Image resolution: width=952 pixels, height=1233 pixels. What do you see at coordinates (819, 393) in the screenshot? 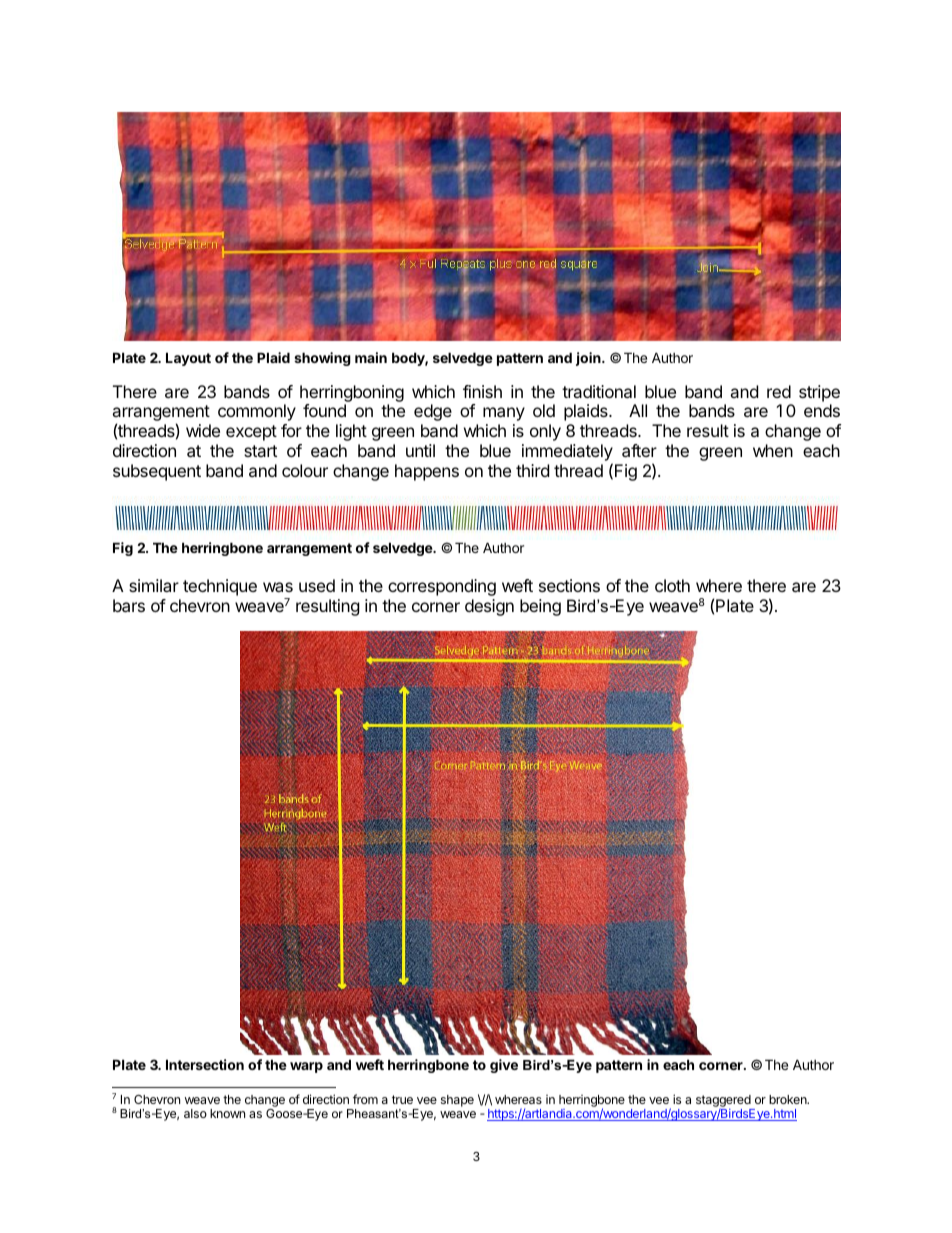
I see `stripe` at bounding box center [819, 393].
